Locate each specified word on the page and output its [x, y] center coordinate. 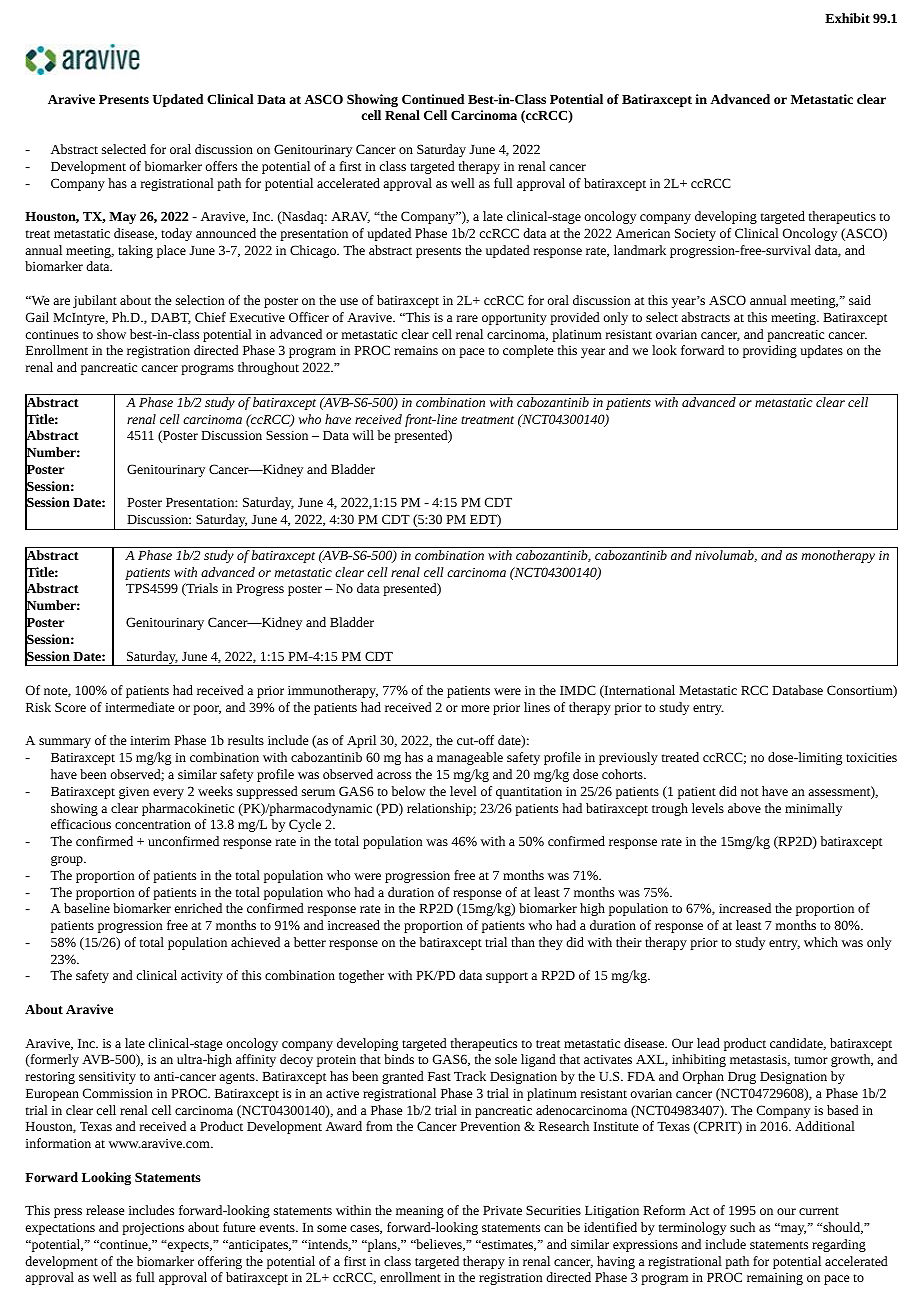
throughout [268, 368]
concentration [153, 824]
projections [153, 1229]
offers [221, 166]
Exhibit [847, 18]
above [744, 808]
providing [770, 351]
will [363, 435]
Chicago [314, 251]
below [408, 791]
